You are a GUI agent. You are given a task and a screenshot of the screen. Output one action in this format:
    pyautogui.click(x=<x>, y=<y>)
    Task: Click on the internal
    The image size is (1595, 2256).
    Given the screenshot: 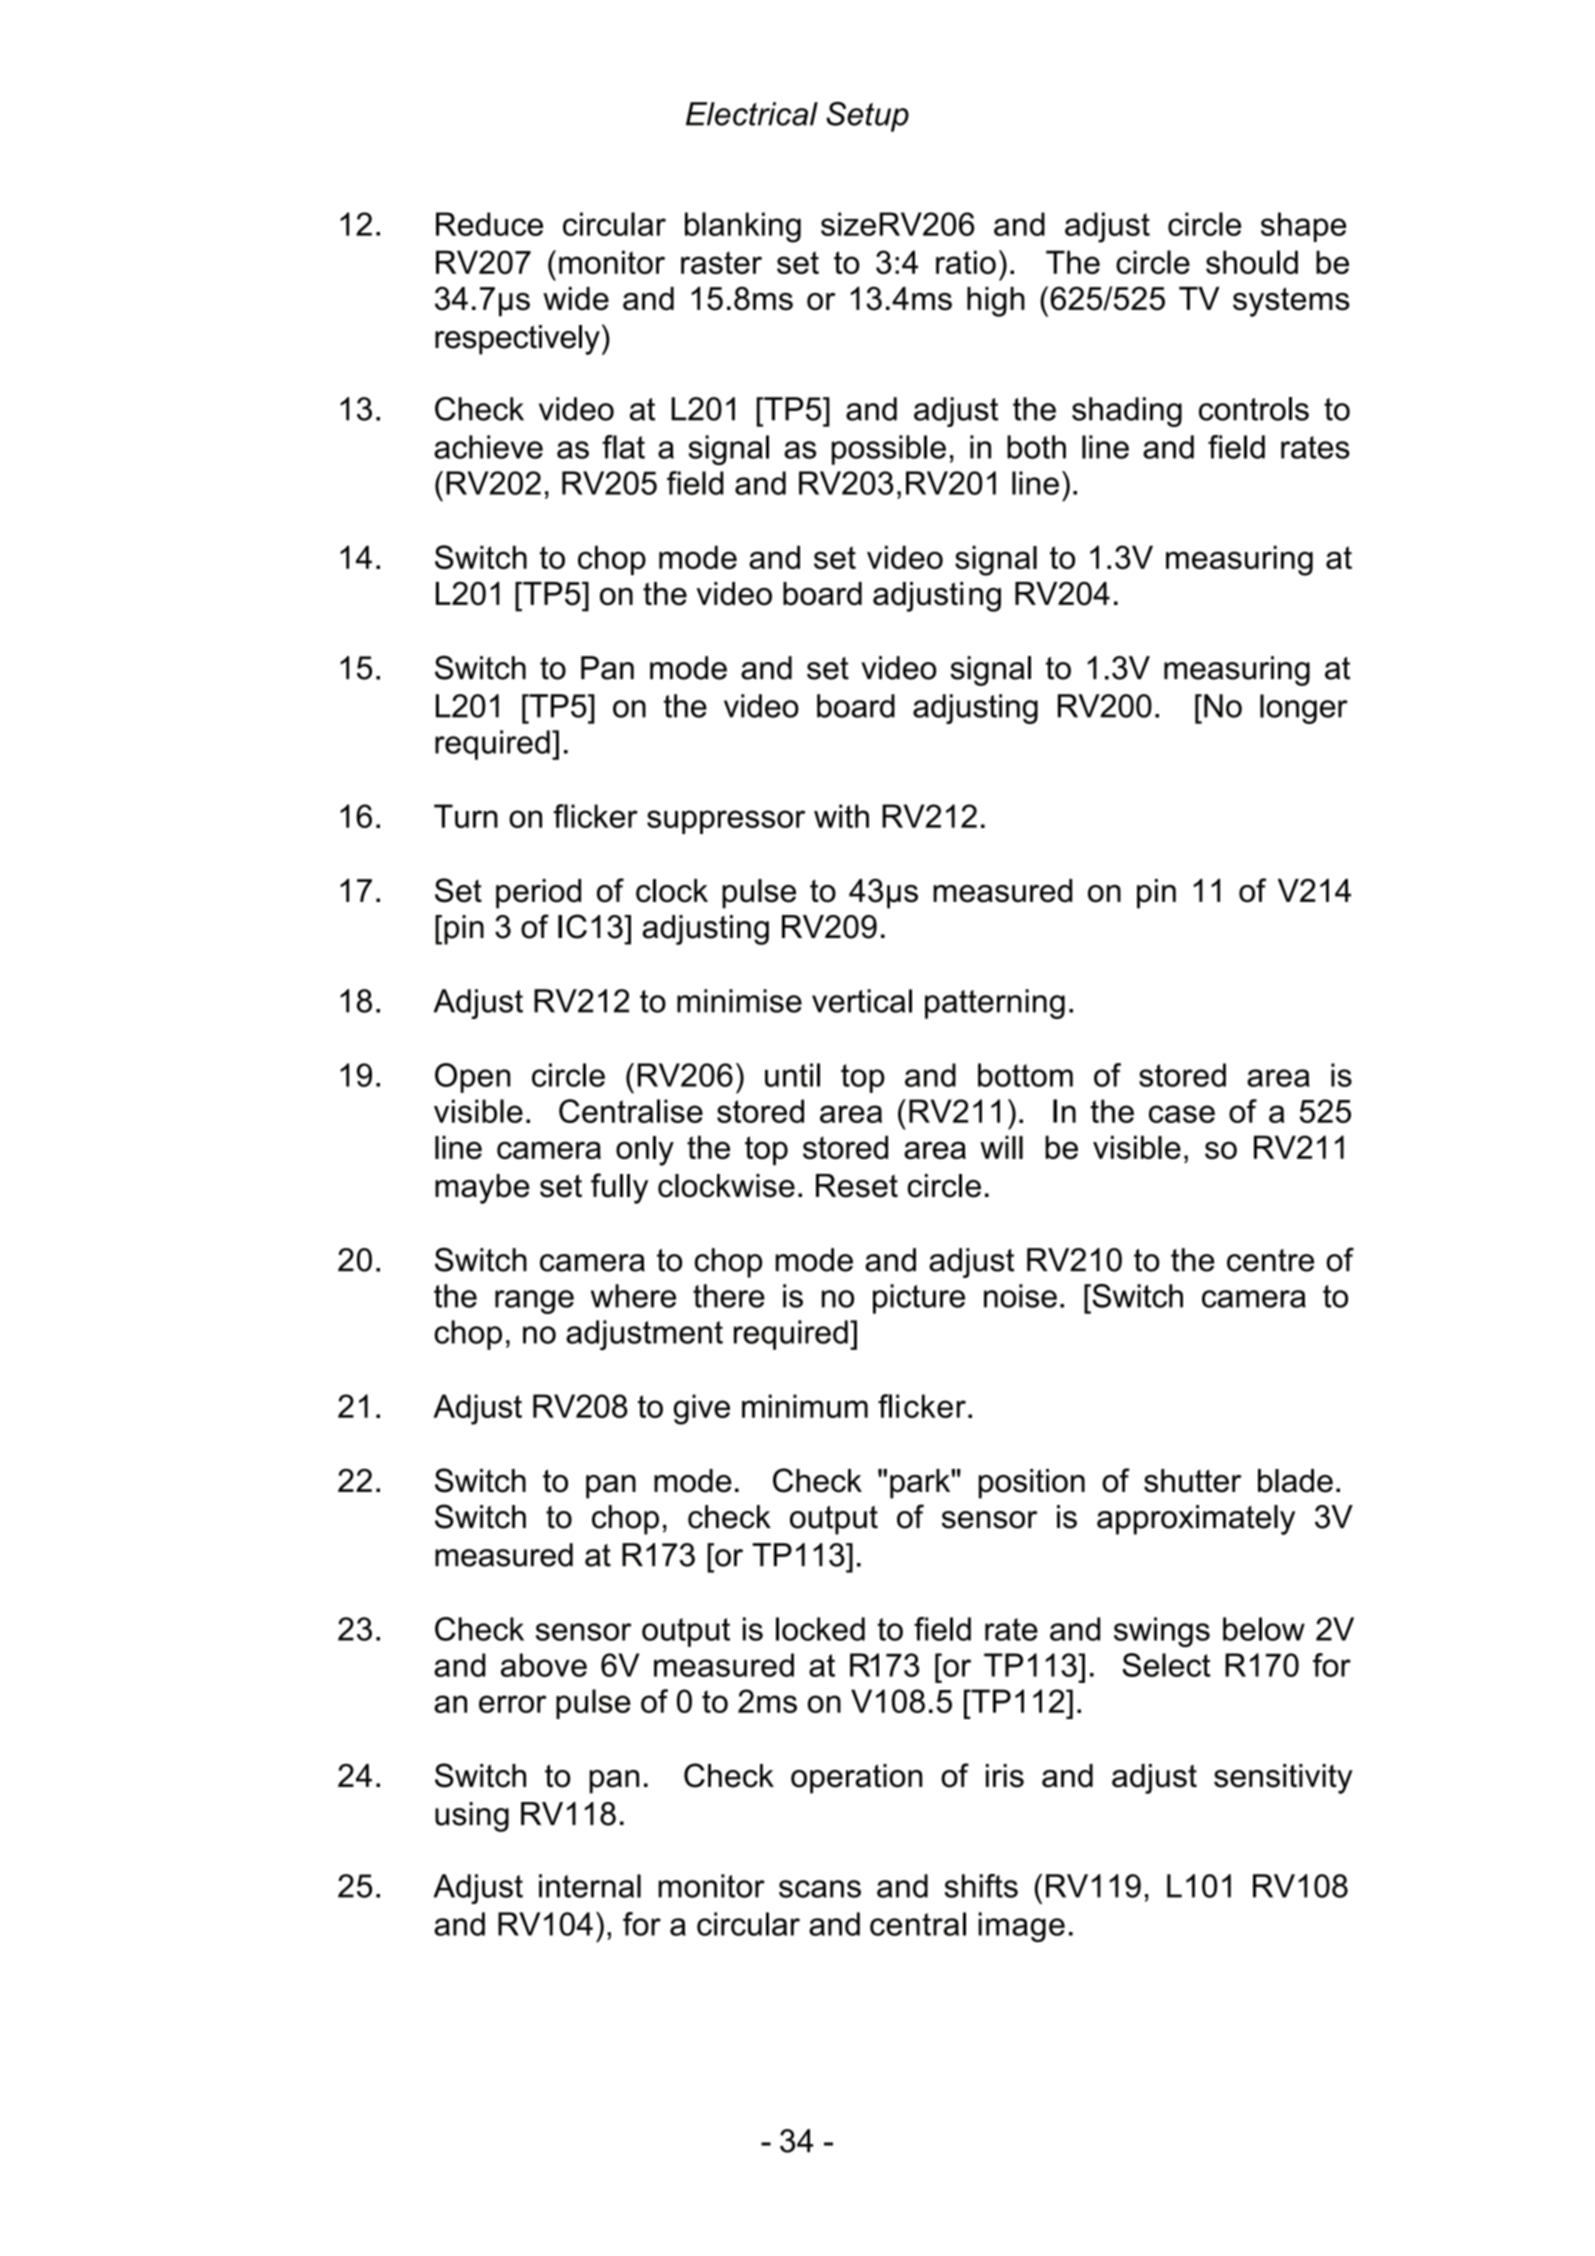 What is the action you would take?
    pyautogui.click(x=590, y=1886)
